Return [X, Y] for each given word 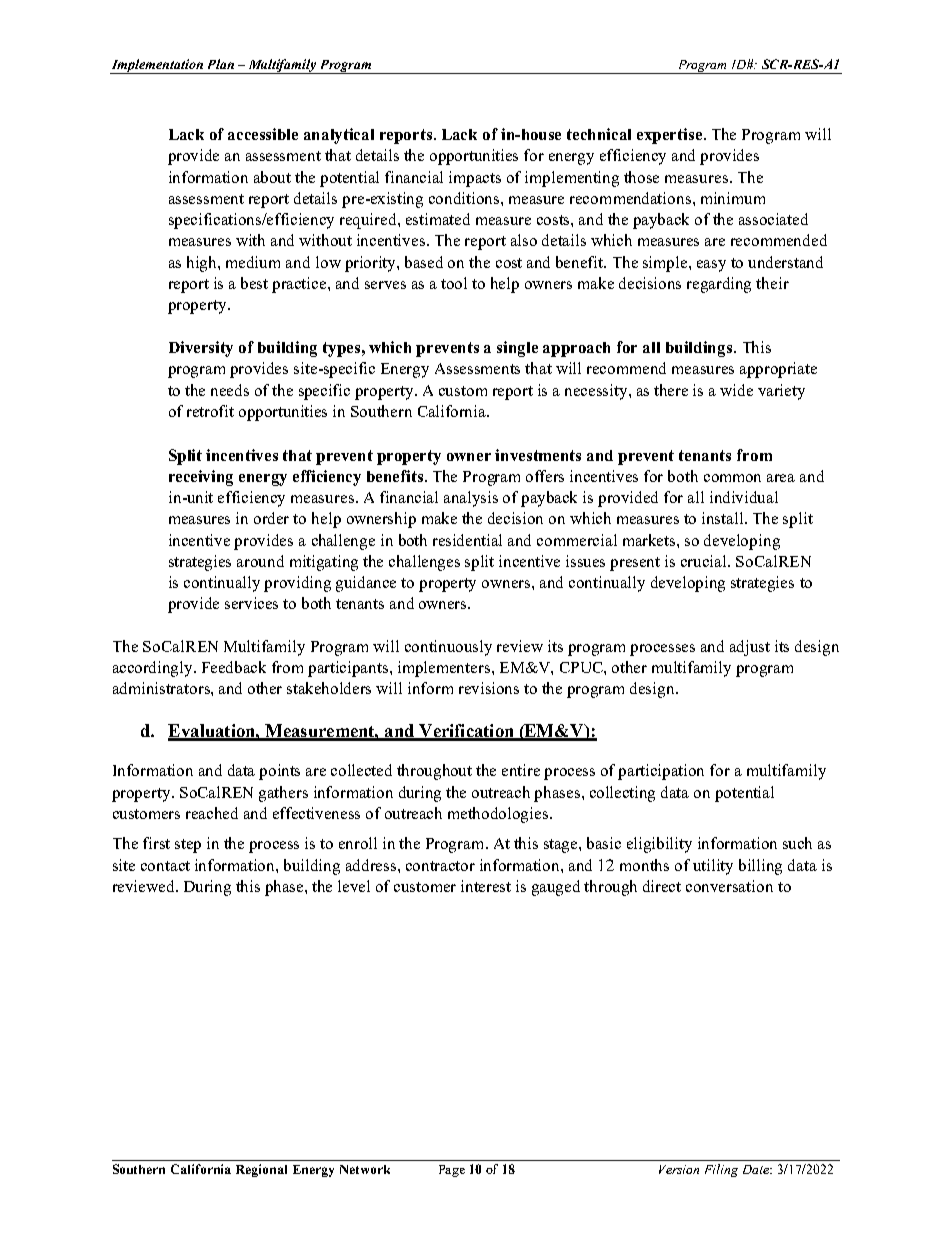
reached [212, 813]
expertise [671, 136]
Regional [261, 1170]
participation [661, 772]
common [732, 478]
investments [538, 455]
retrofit [210, 411]
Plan [221, 64]
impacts [475, 179]
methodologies [499, 815]
